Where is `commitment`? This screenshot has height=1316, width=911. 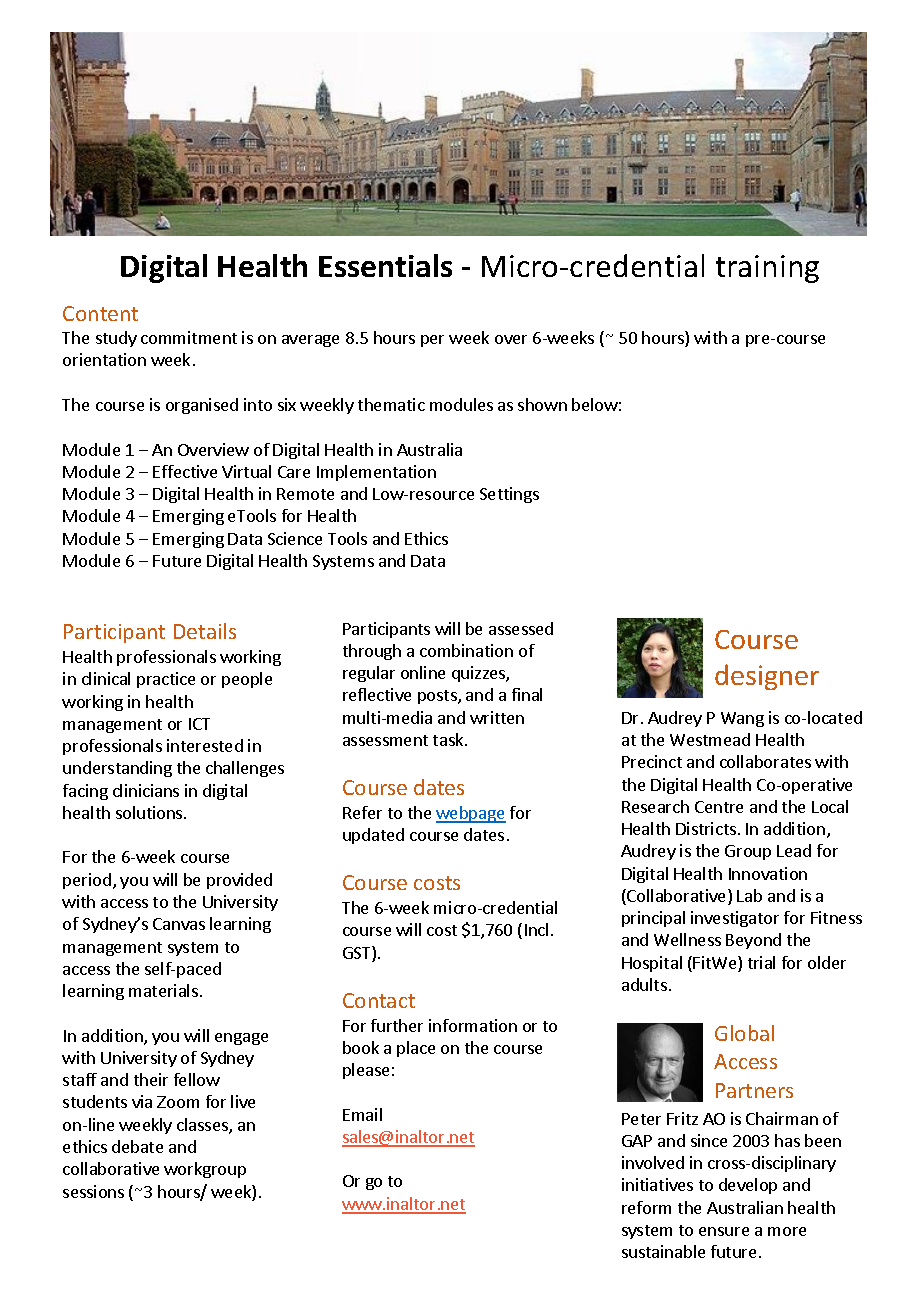
commitment is located at coordinates (189, 337).
